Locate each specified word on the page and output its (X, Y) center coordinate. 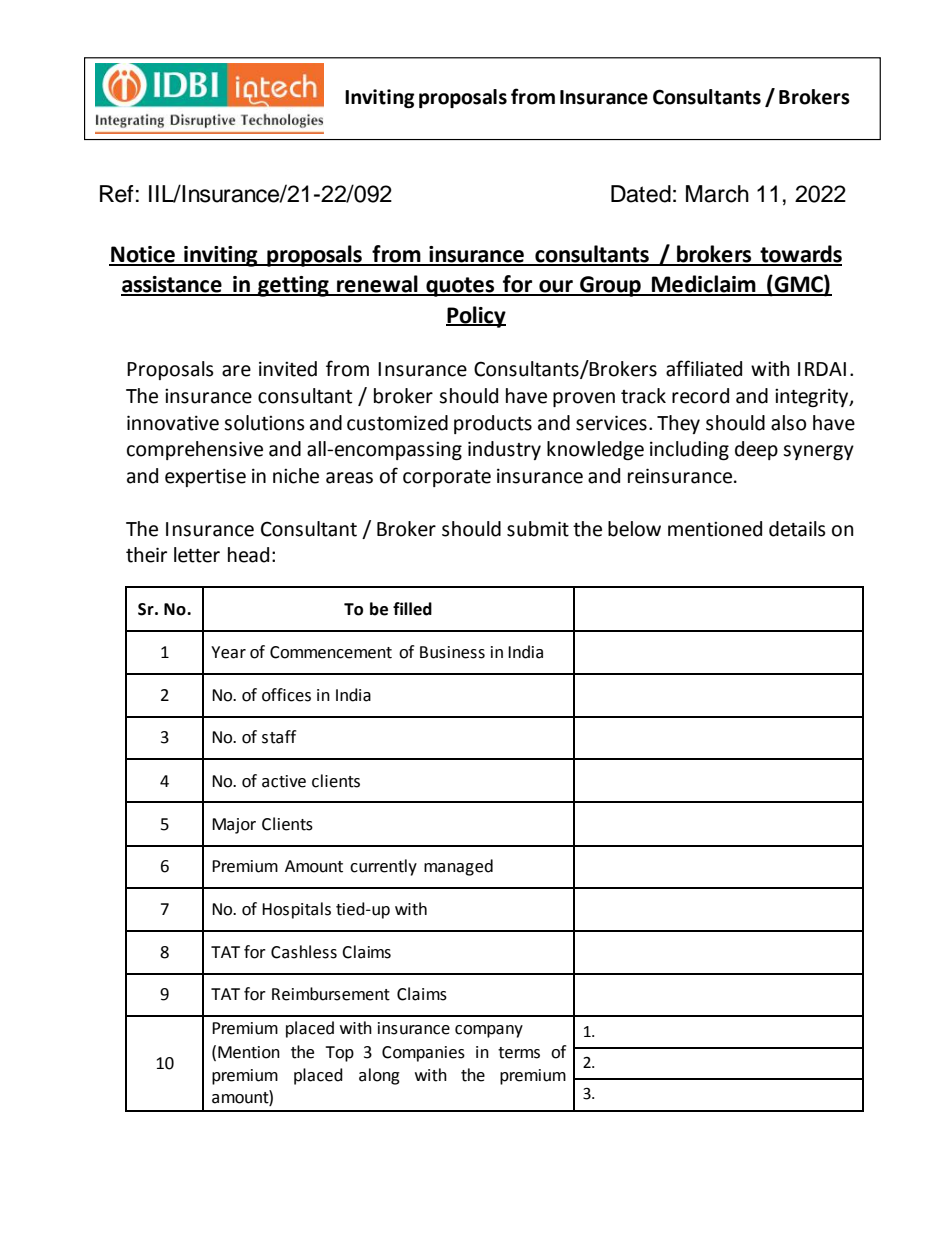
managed (458, 867)
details (797, 529)
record (700, 396)
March (717, 194)
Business (452, 652)
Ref (117, 194)
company (489, 1031)
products (493, 424)
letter (197, 555)
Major (234, 826)
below (634, 529)
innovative (173, 423)
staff (279, 737)
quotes (460, 287)
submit (538, 529)
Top (339, 1054)
